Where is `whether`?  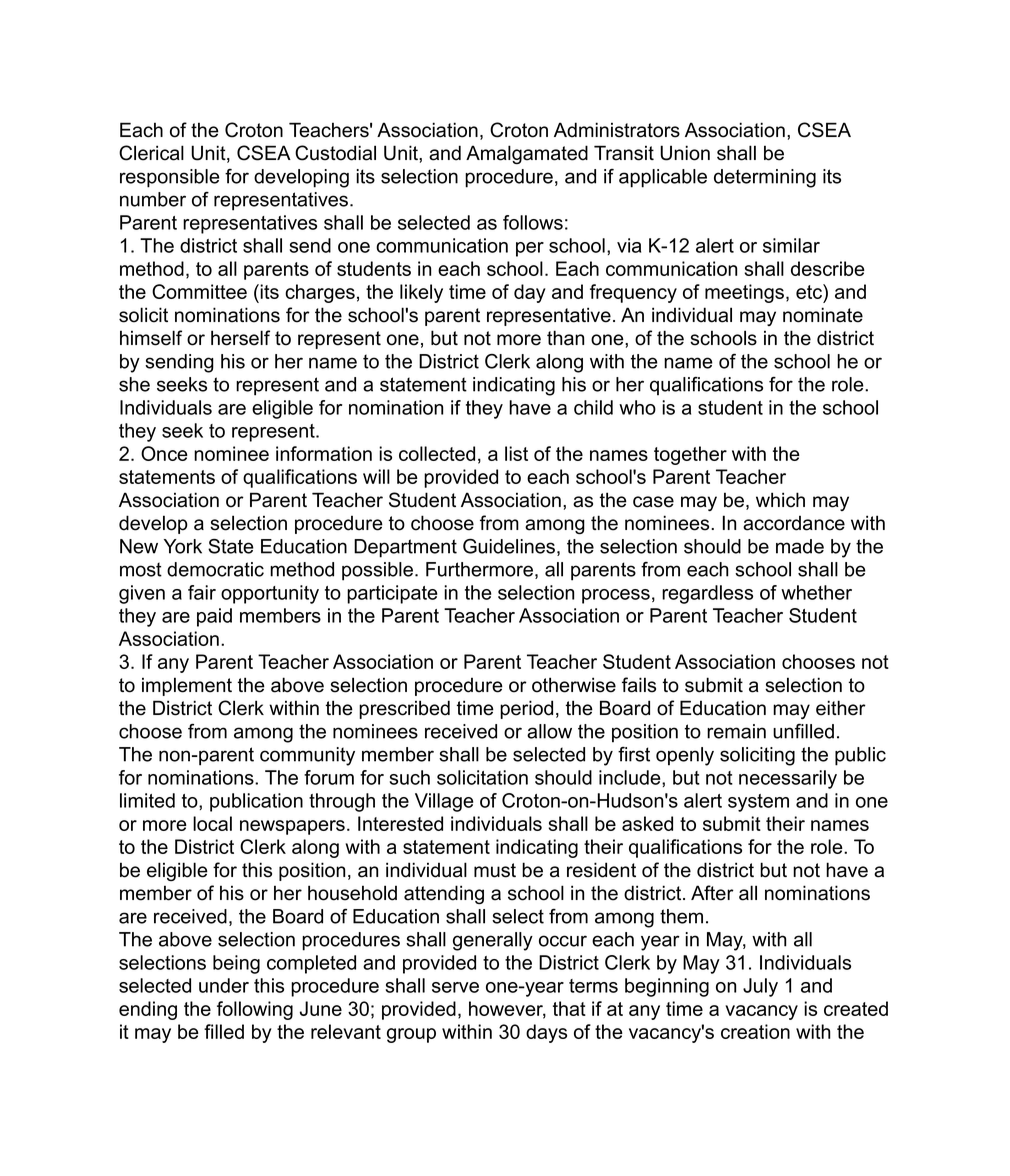
whether is located at coordinates (816, 592).
